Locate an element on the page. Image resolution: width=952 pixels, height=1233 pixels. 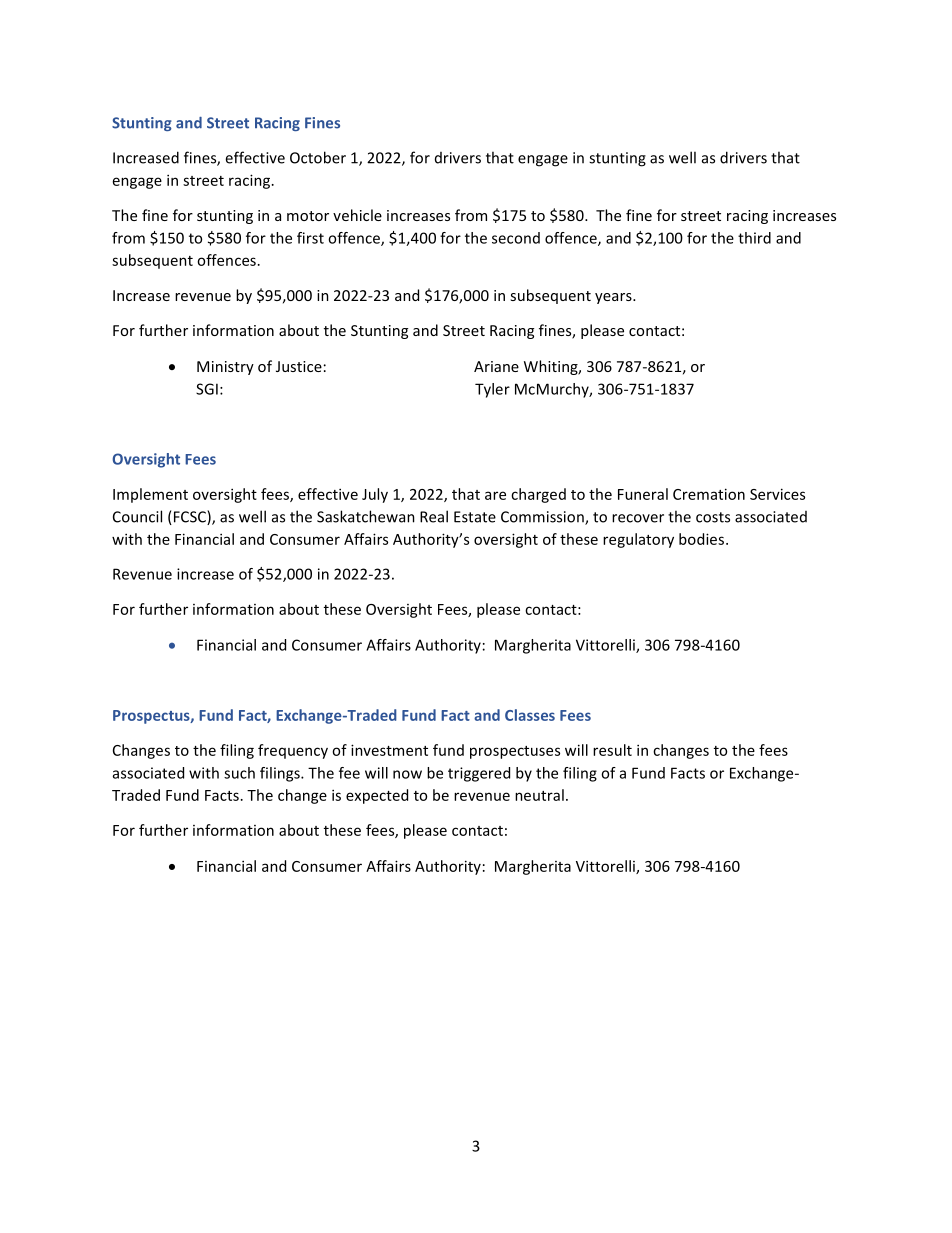
Implement is located at coordinates (150, 495).
